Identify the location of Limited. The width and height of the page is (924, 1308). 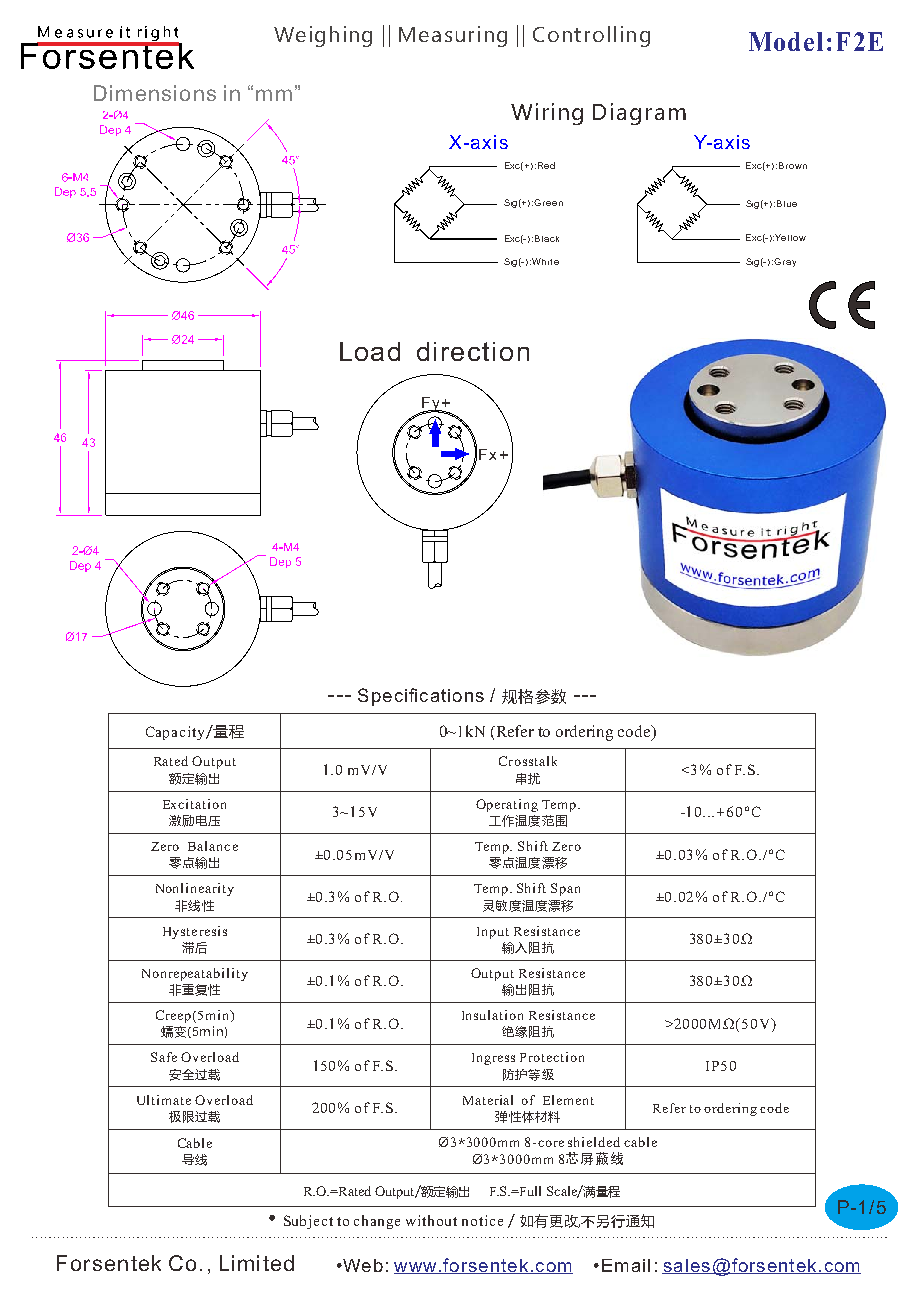
(257, 1263).
